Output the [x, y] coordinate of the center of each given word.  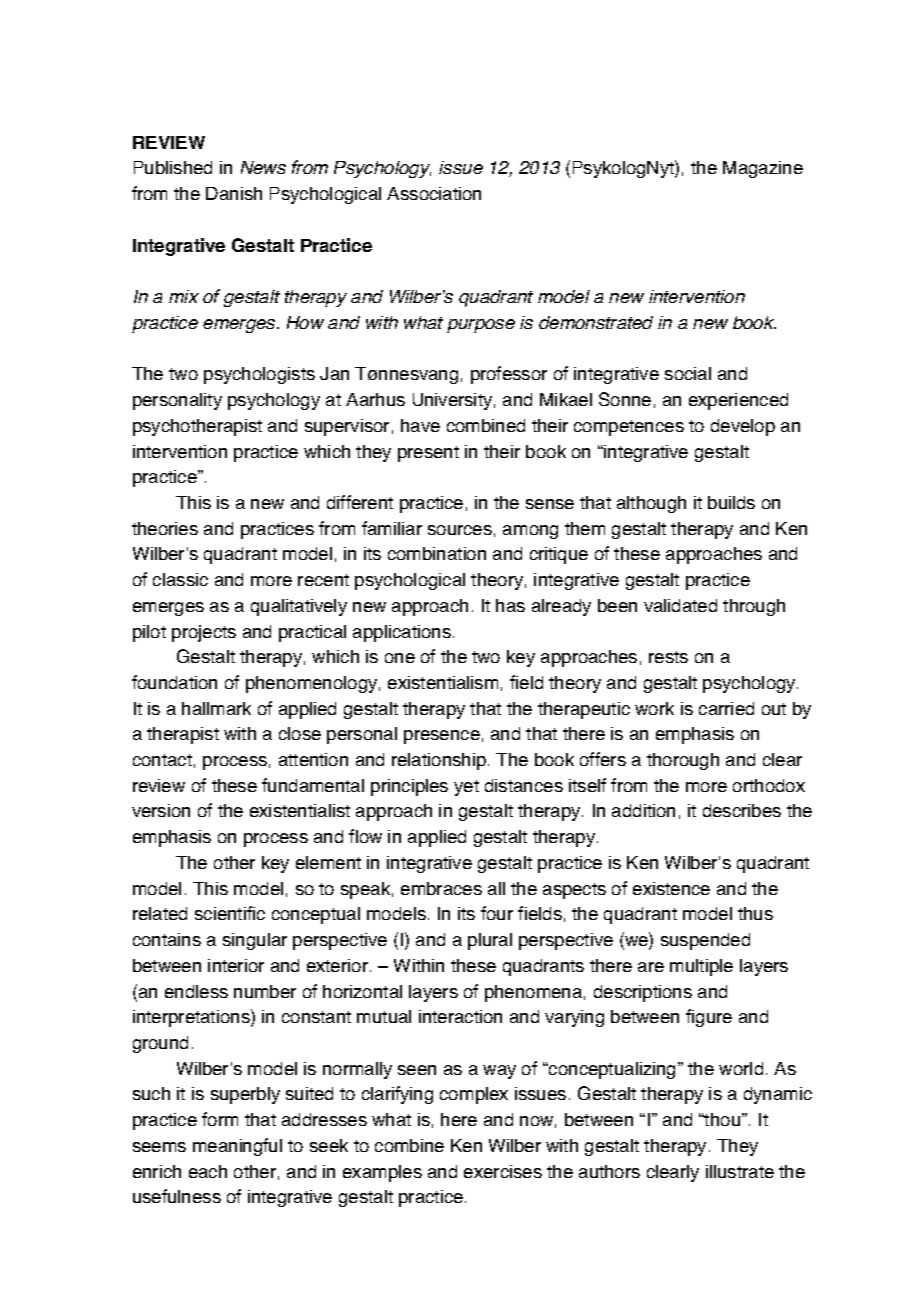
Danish [234, 193]
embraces [441, 888]
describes [742, 810]
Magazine [763, 169]
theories [165, 528]
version [161, 810]
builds [731, 502]
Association [434, 193]
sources [460, 530]
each [208, 1171]
